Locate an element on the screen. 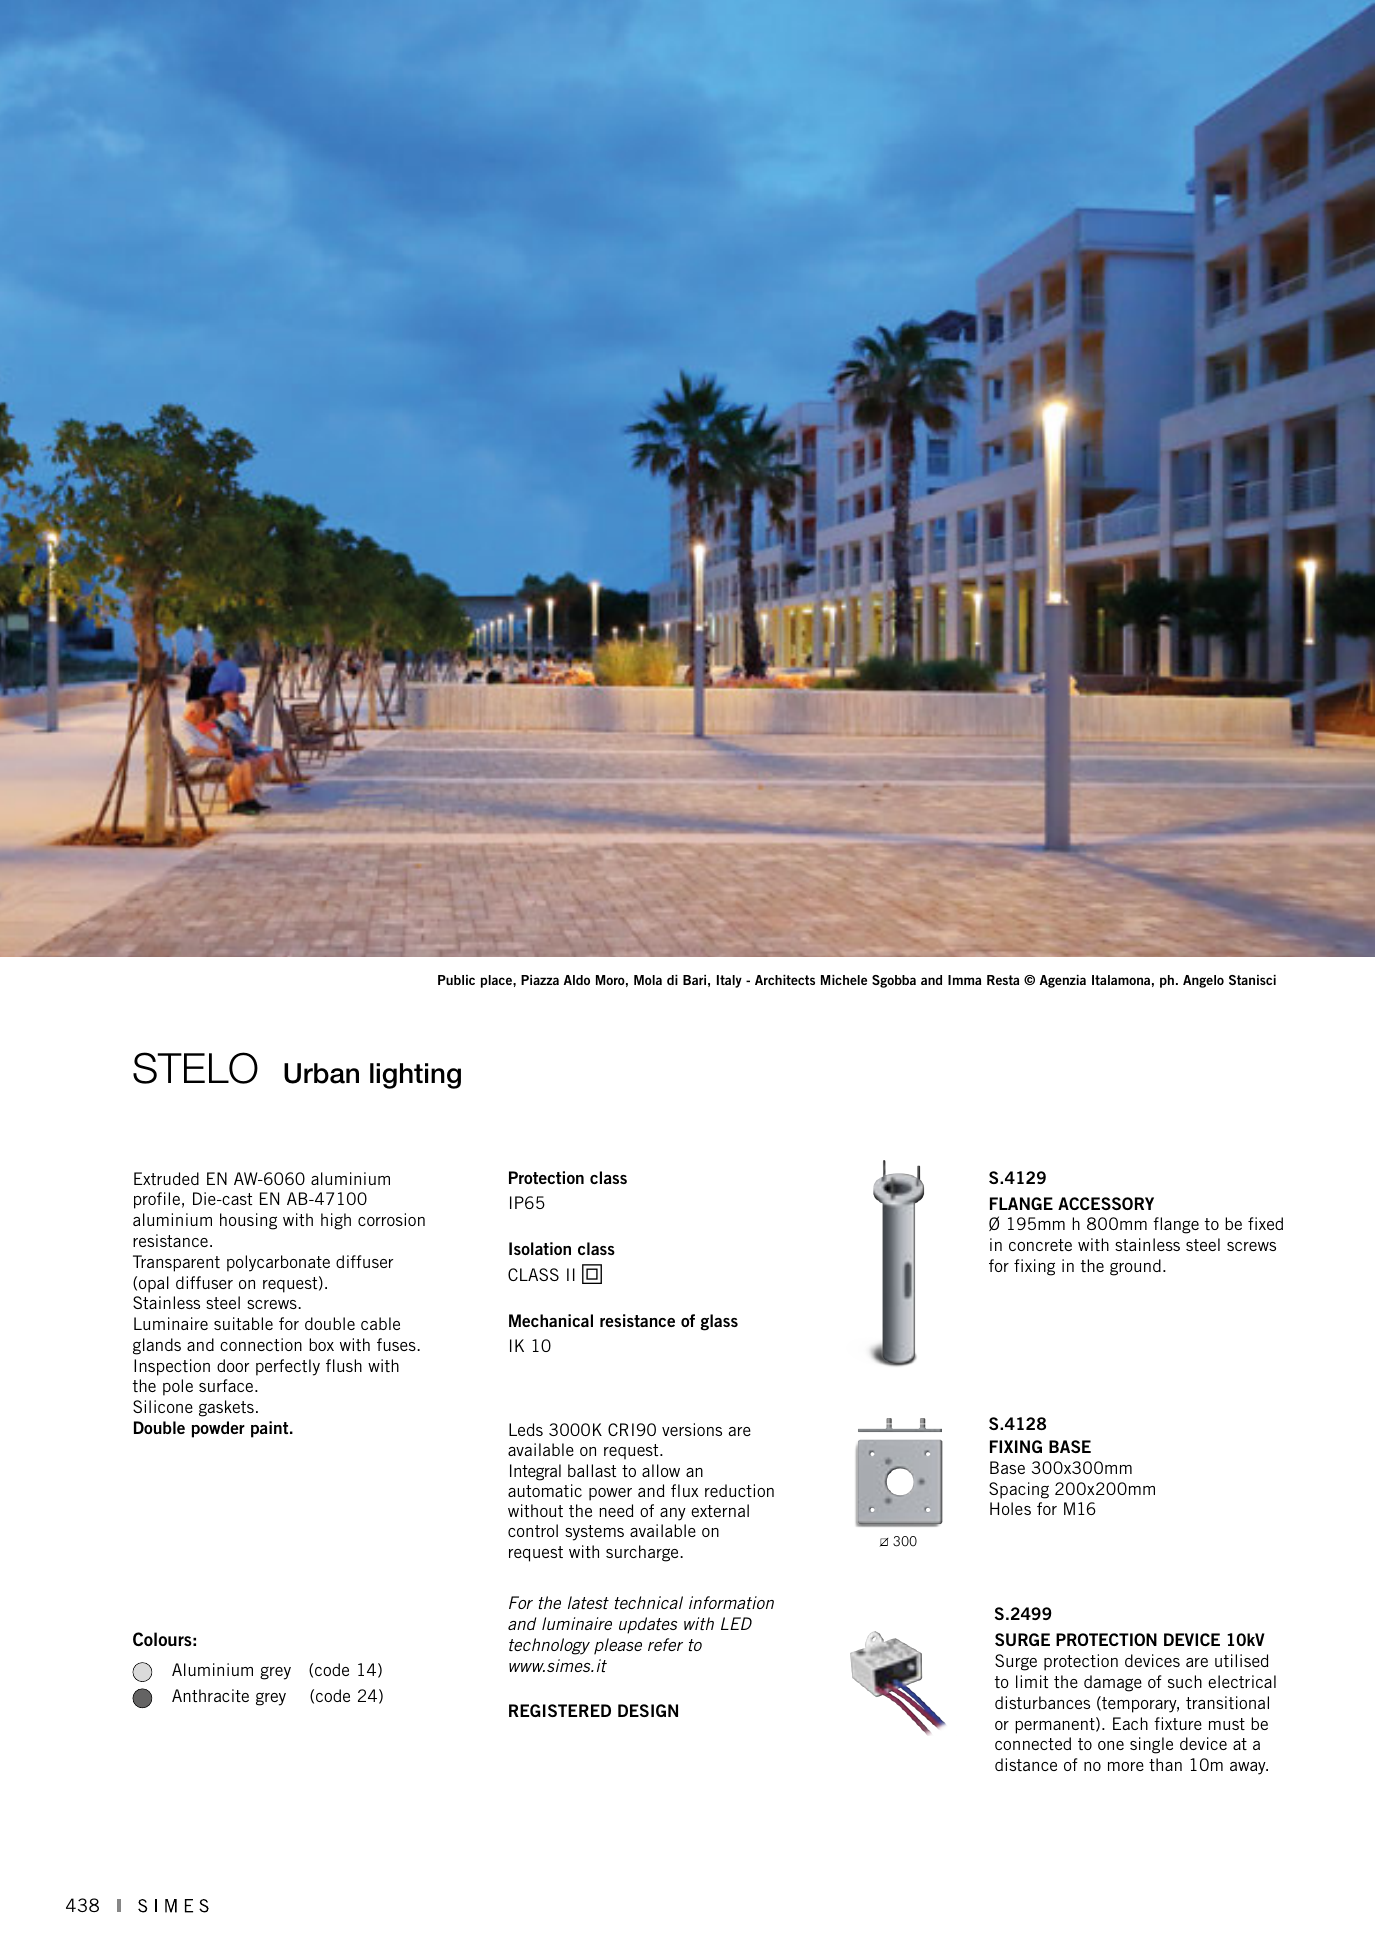 Image resolution: width=1375 pixels, height=1945 pixels. perfectly is located at coordinates (288, 1367).
